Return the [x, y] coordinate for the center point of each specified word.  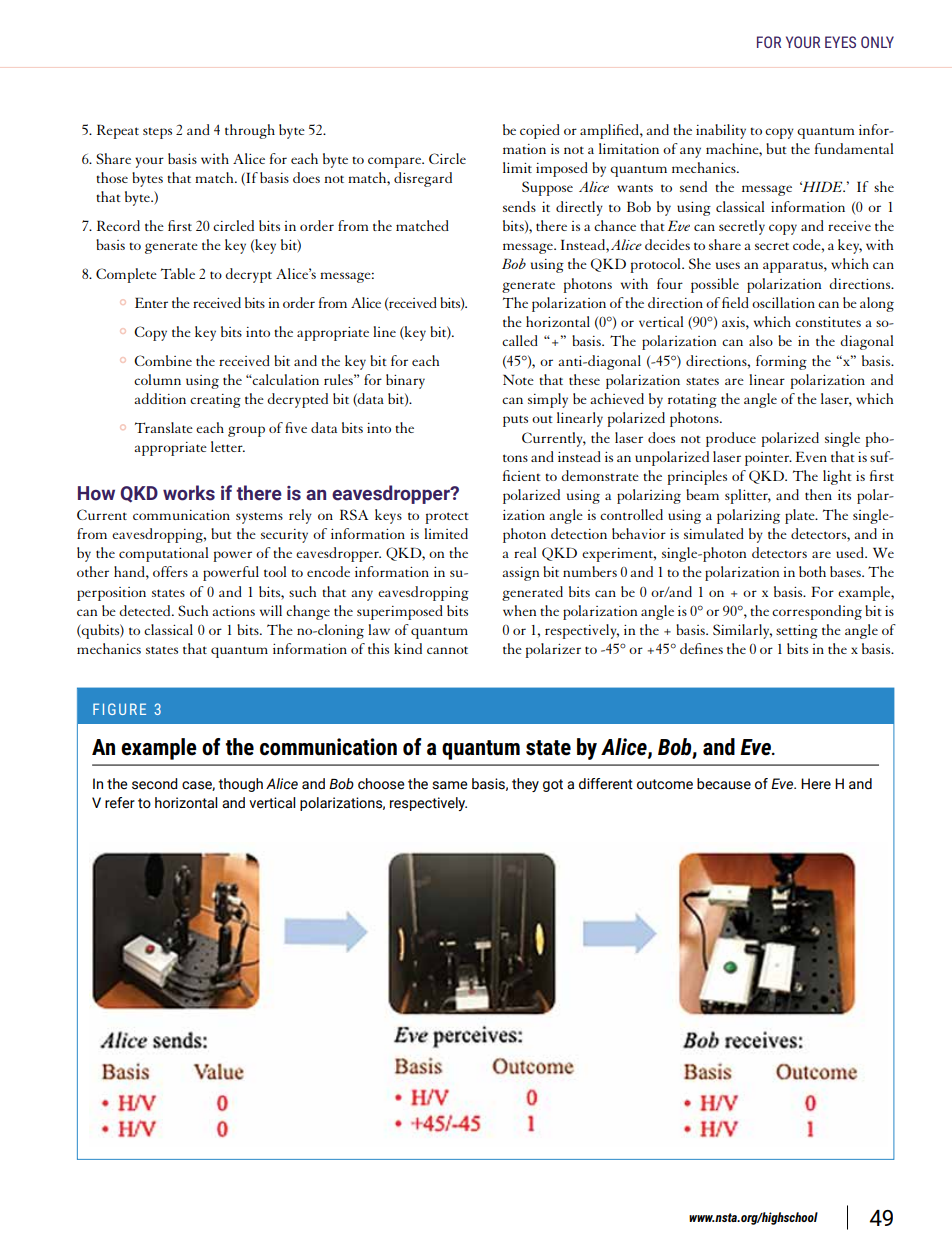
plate [801, 516]
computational [164, 554]
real [525, 552]
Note [518, 379]
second [155, 784]
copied [540, 131]
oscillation [783, 302]
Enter [151, 302]
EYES [840, 42]
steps [157, 133]
